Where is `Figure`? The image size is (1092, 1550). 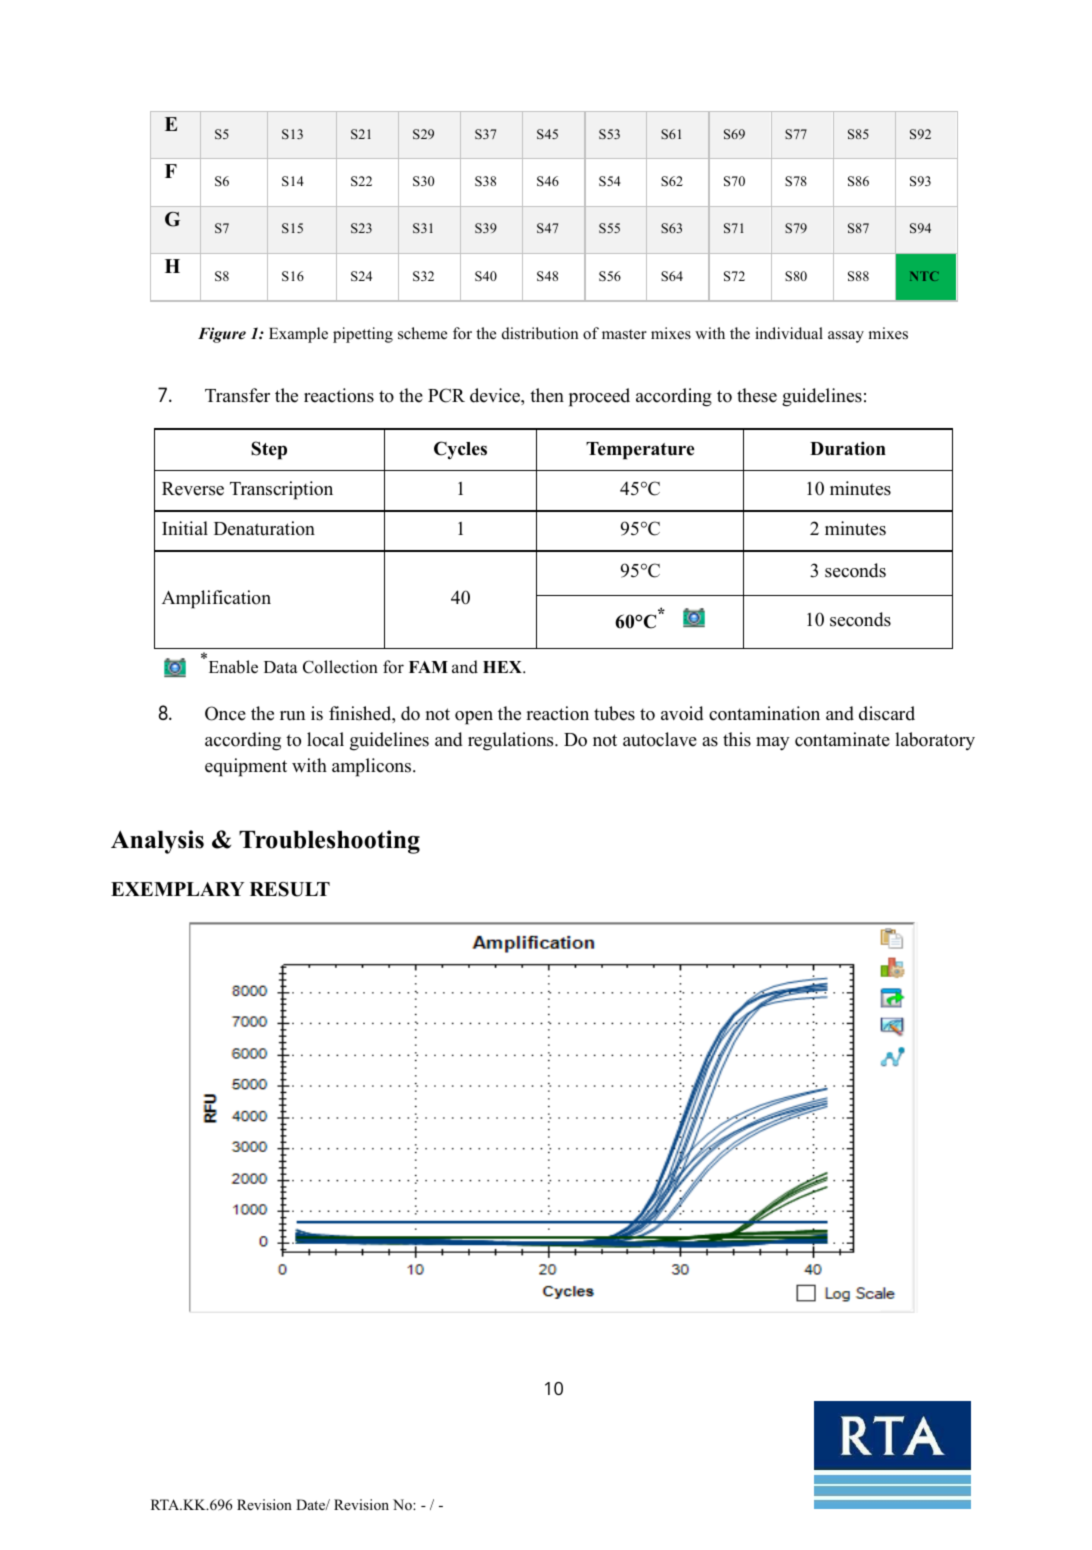
Figure is located at coordinates (222, 335).
